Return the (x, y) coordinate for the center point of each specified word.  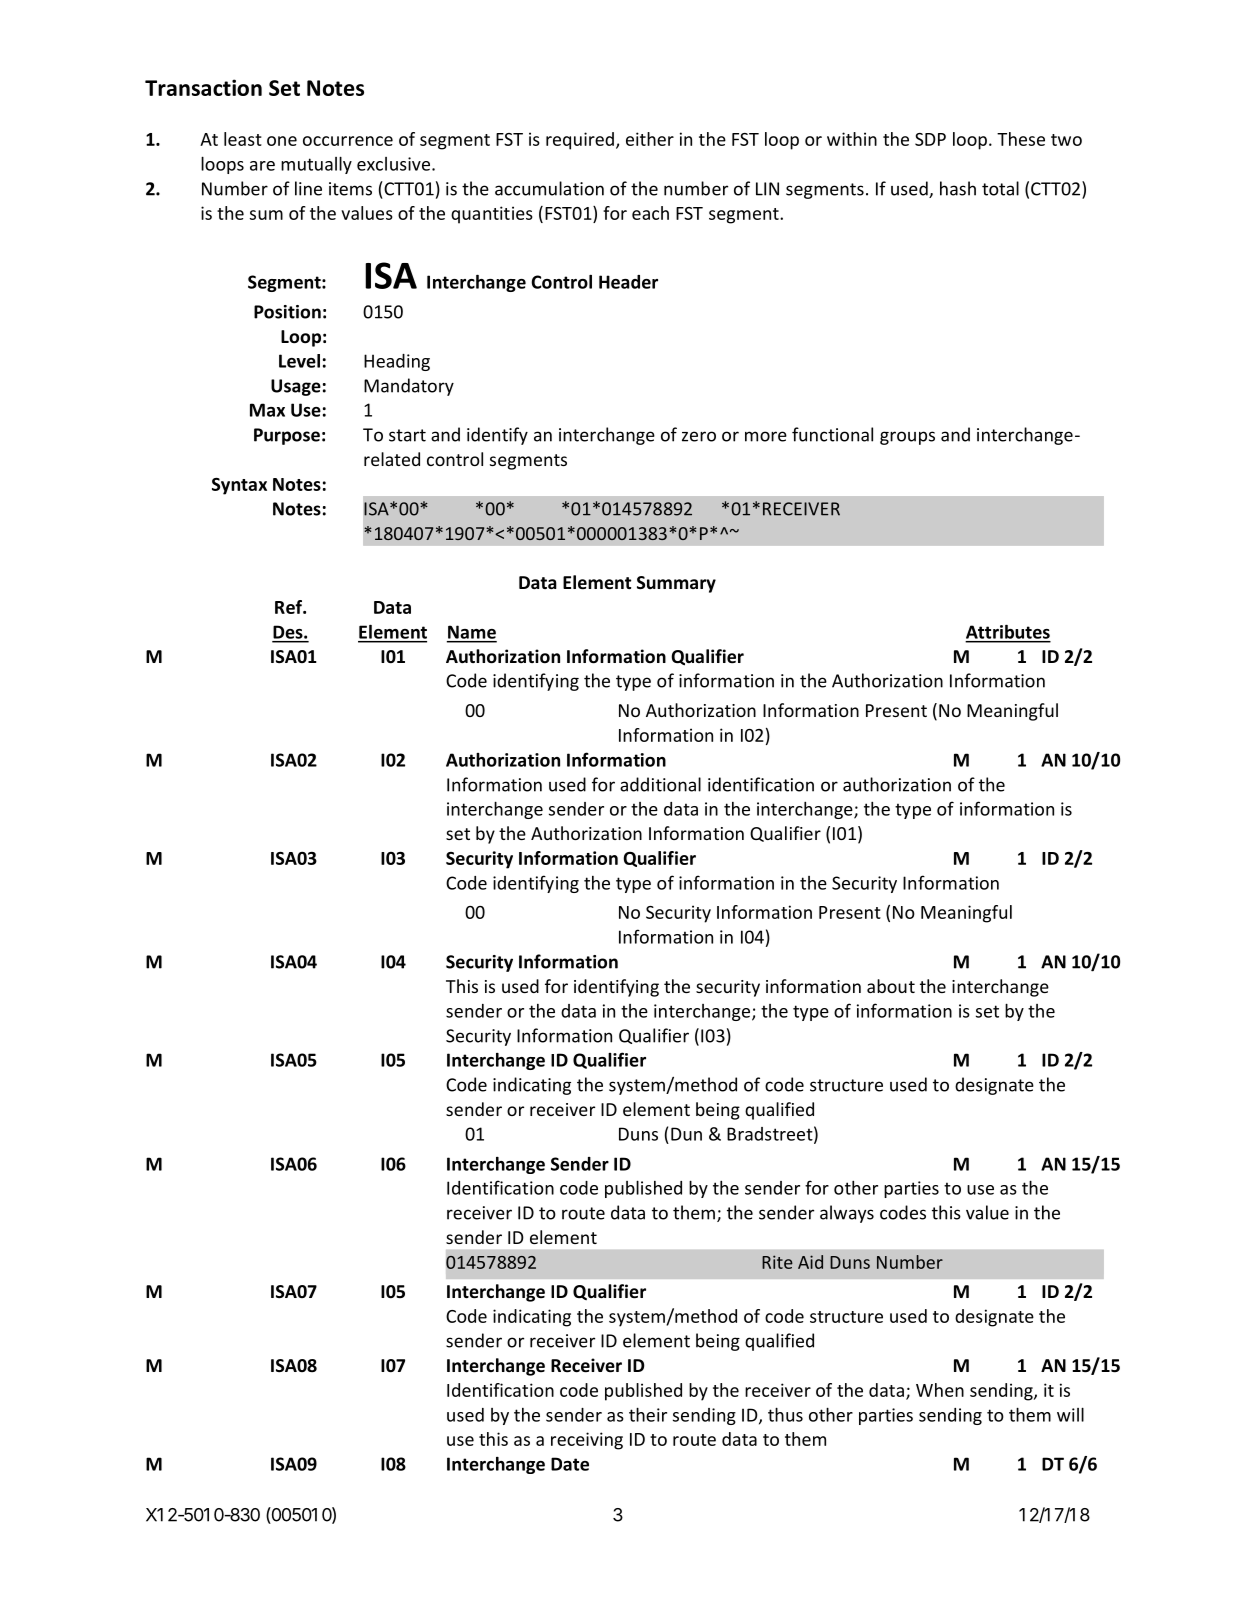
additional (660, 784)
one (282, 141)
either (650, 139)
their (648, 1414)
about (891, 986)
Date (570, 1464)
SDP (930, 139)
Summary (676, 584)
